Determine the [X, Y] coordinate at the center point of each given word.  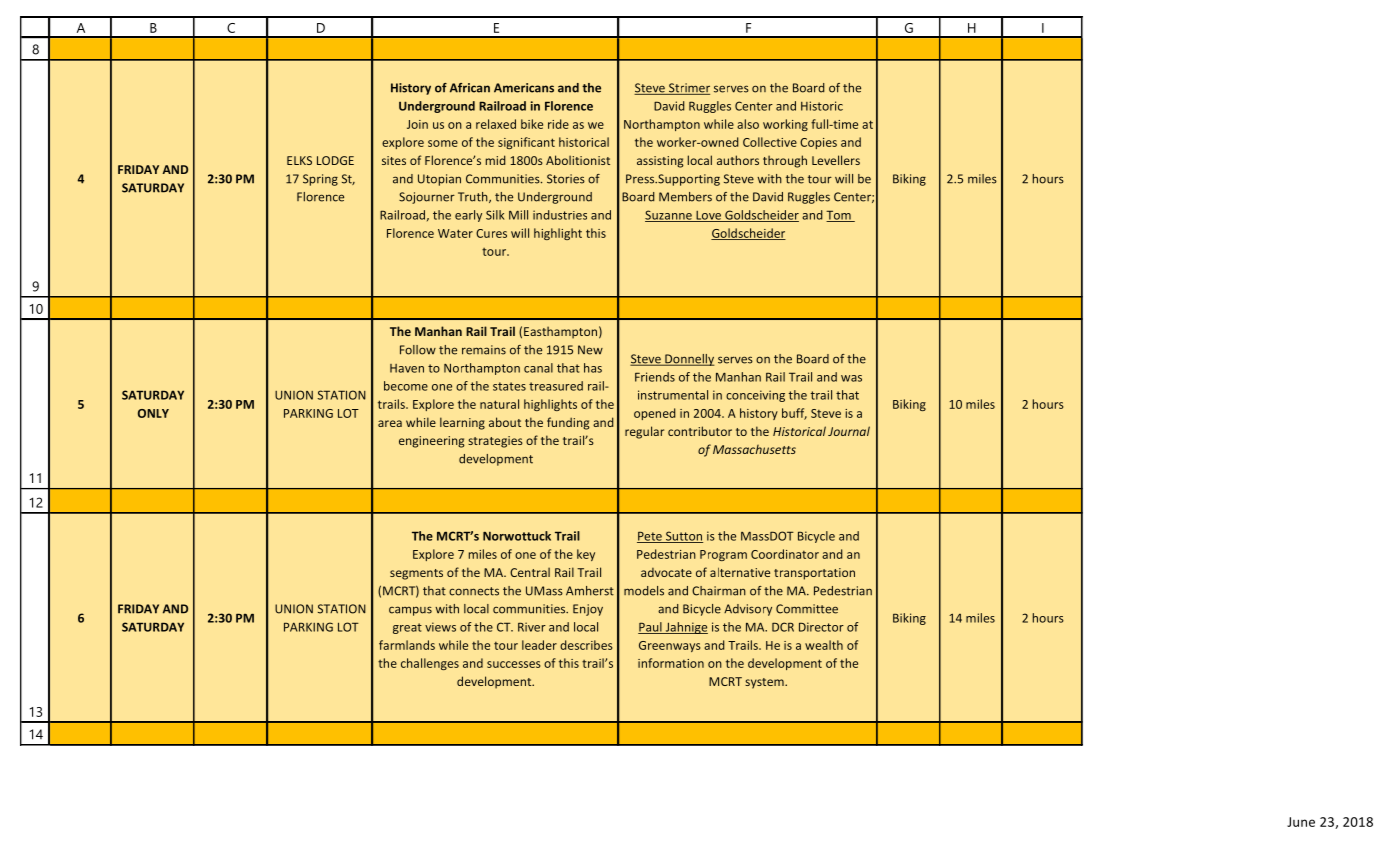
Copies [818, 143]
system [765, 683]
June [1301, 822]
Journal [849, 431]
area [390, 423]
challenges [430, 664]
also [748, 124]
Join [417, 124]
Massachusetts [754, 449]
